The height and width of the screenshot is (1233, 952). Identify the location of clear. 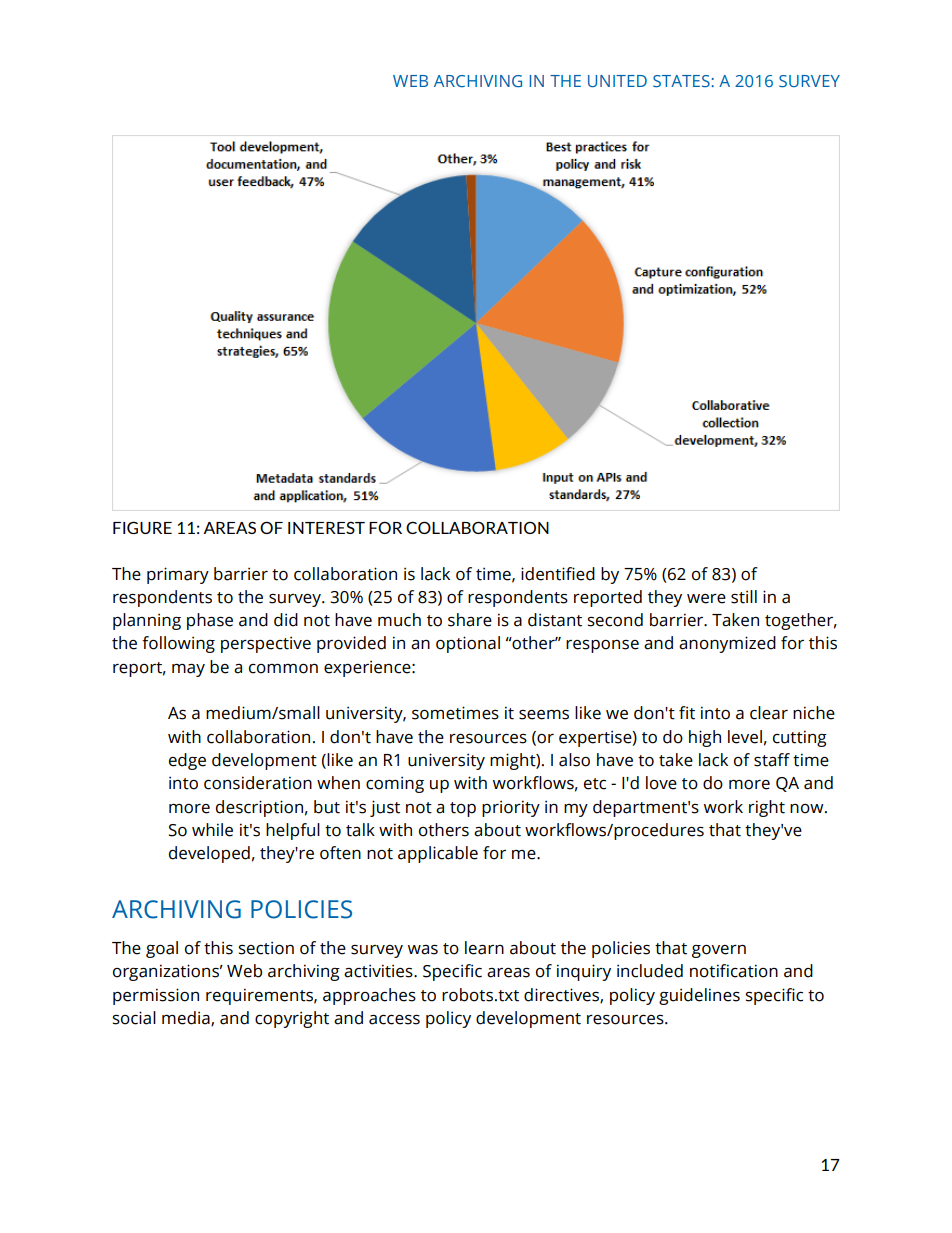
(769, 713).
